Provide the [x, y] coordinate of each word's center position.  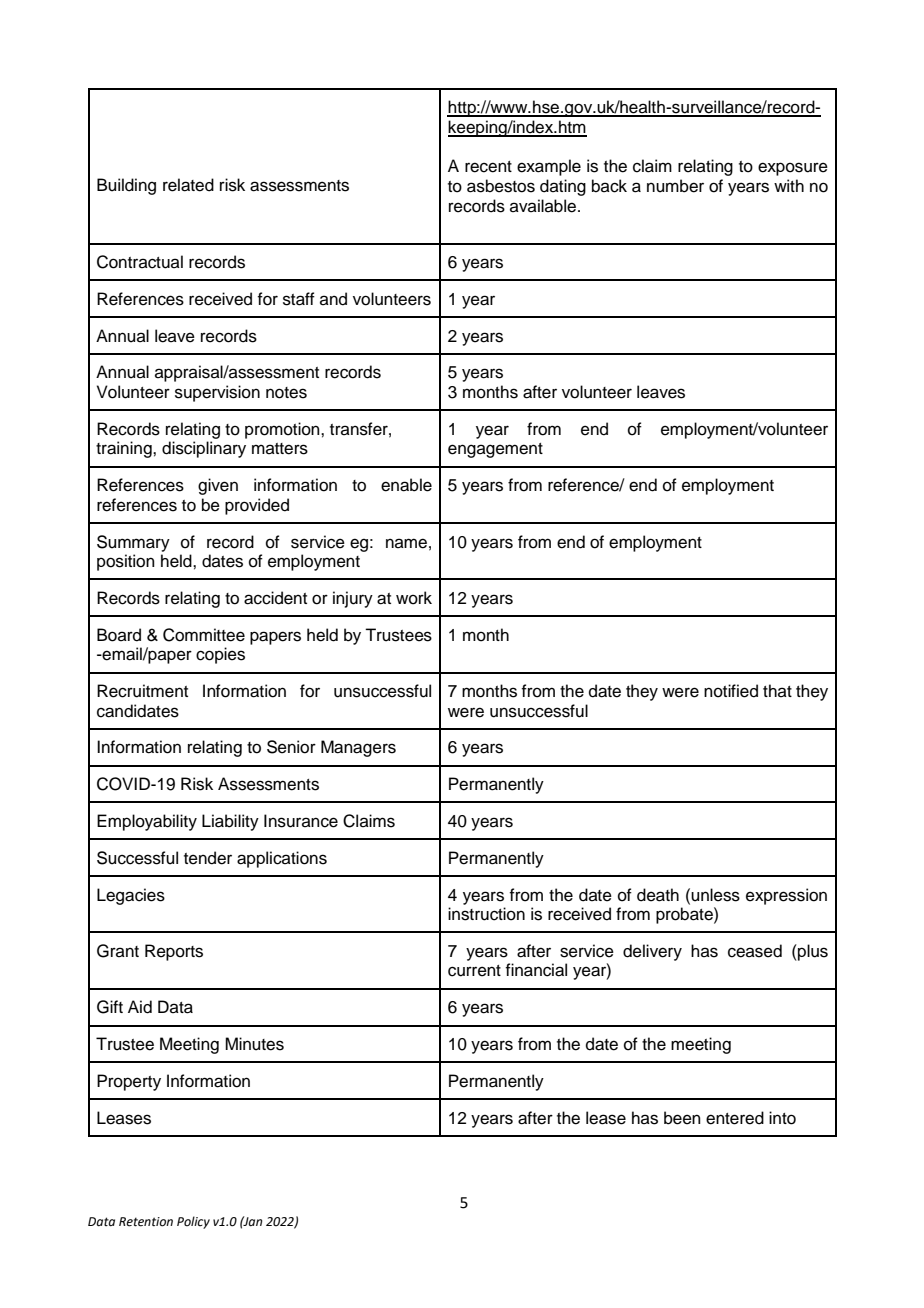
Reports [174, 952]
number [675, 186]
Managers [358, 748]
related [188, 185]
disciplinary [204, 449]
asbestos [501, 186]
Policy [193, 1222]
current [474, 971]
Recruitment [142, 691]
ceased [755, 951]
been [682, 1118]
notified [731, 691]
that [777, 690]
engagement [495, 450]
